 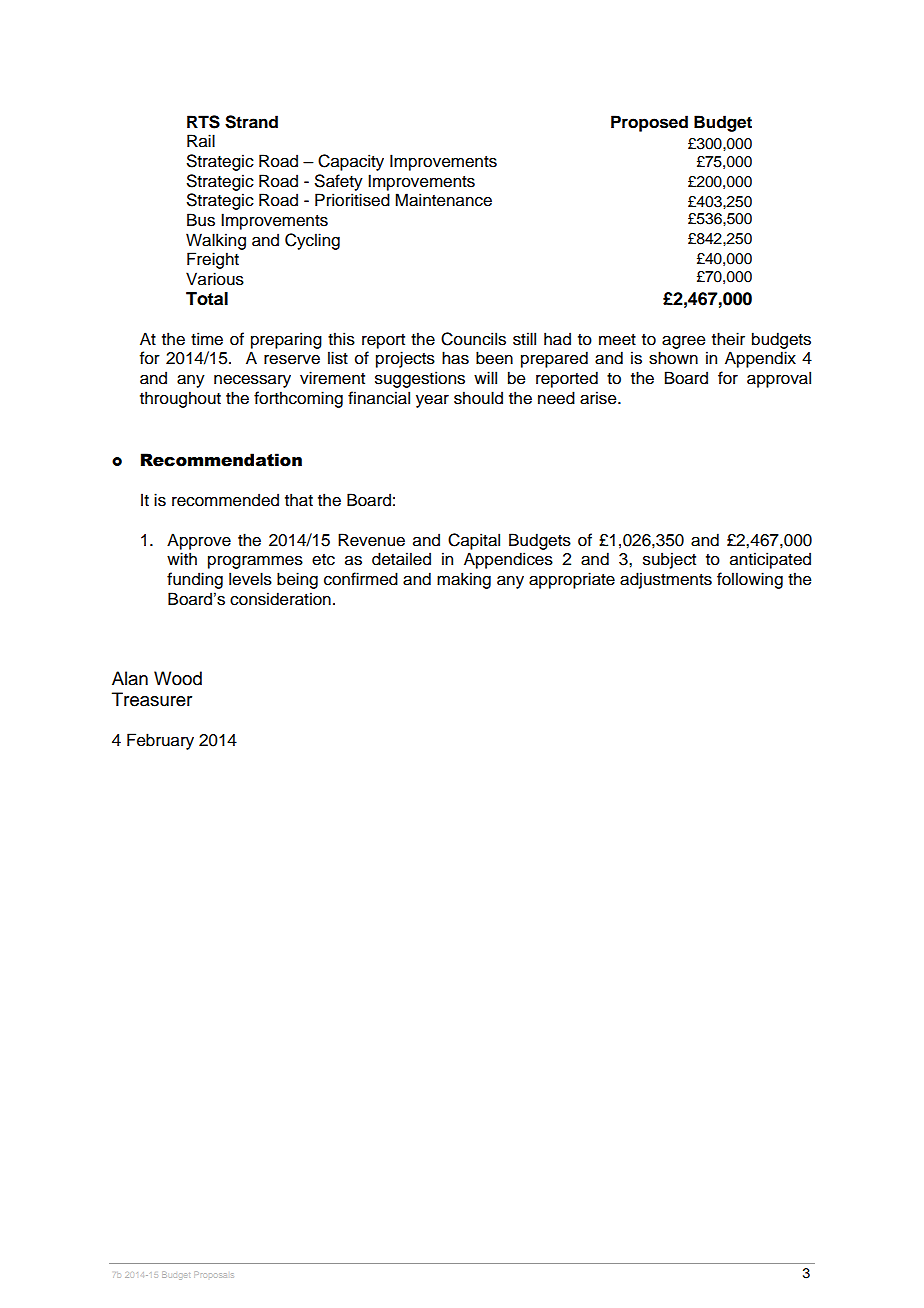 What do you see at coordinates (160, 741) in the screenshot?
I see `February` at bounding box center [160, 741].
